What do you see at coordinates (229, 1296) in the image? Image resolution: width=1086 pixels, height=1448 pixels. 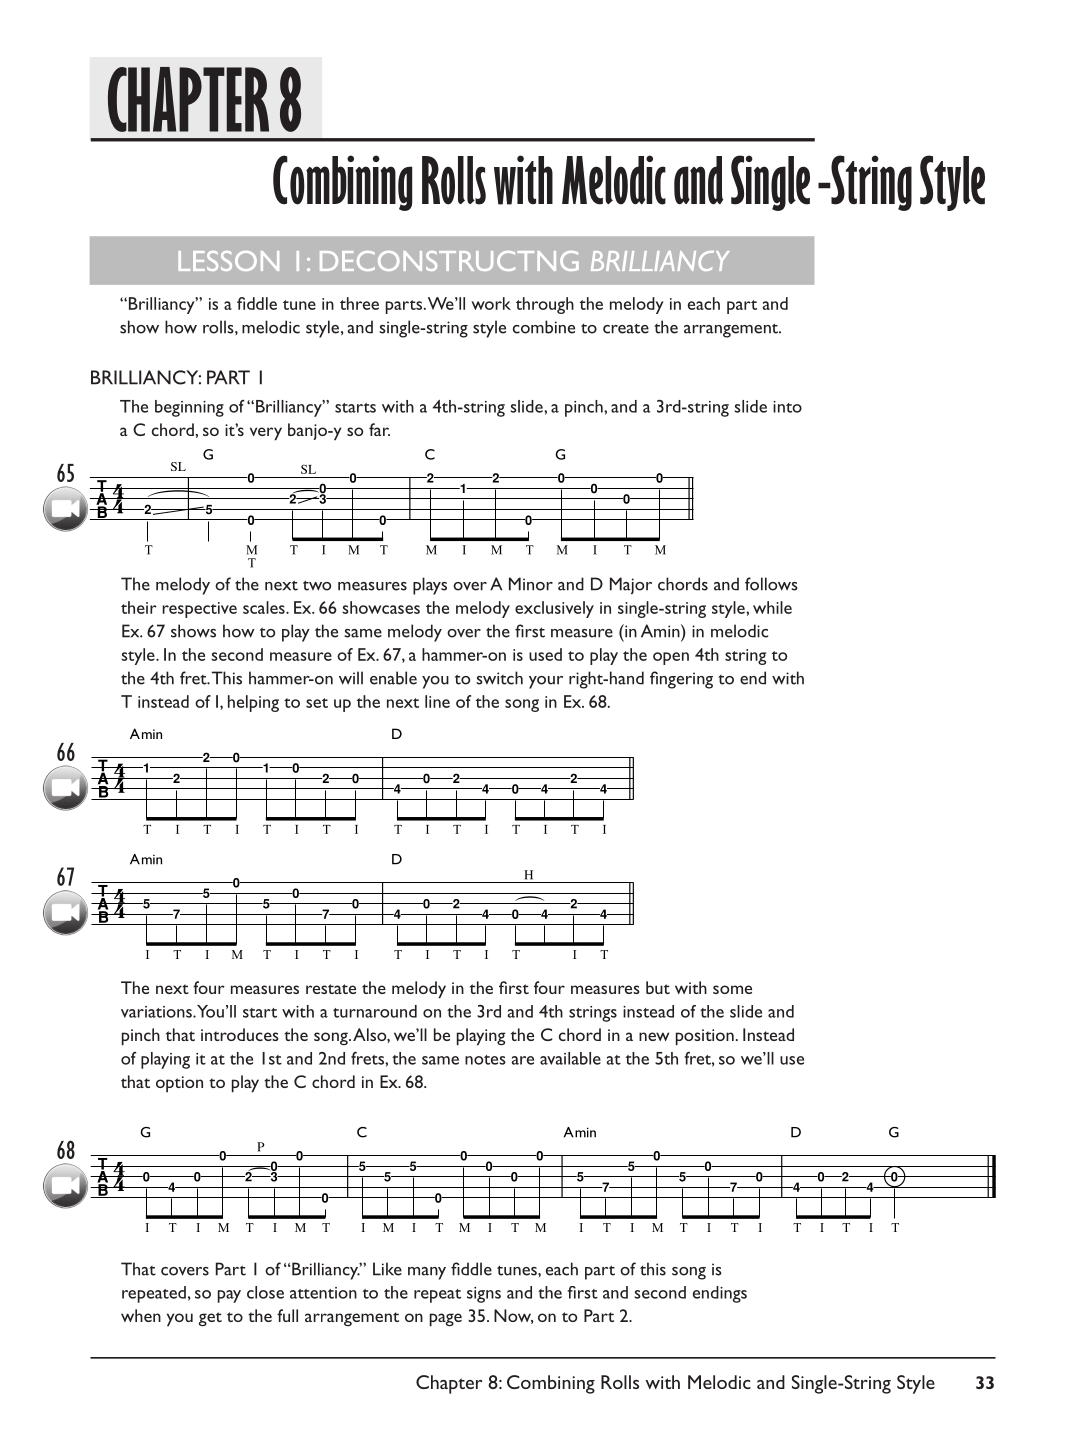 I see `pay` at bounding box center [229, 1296].
